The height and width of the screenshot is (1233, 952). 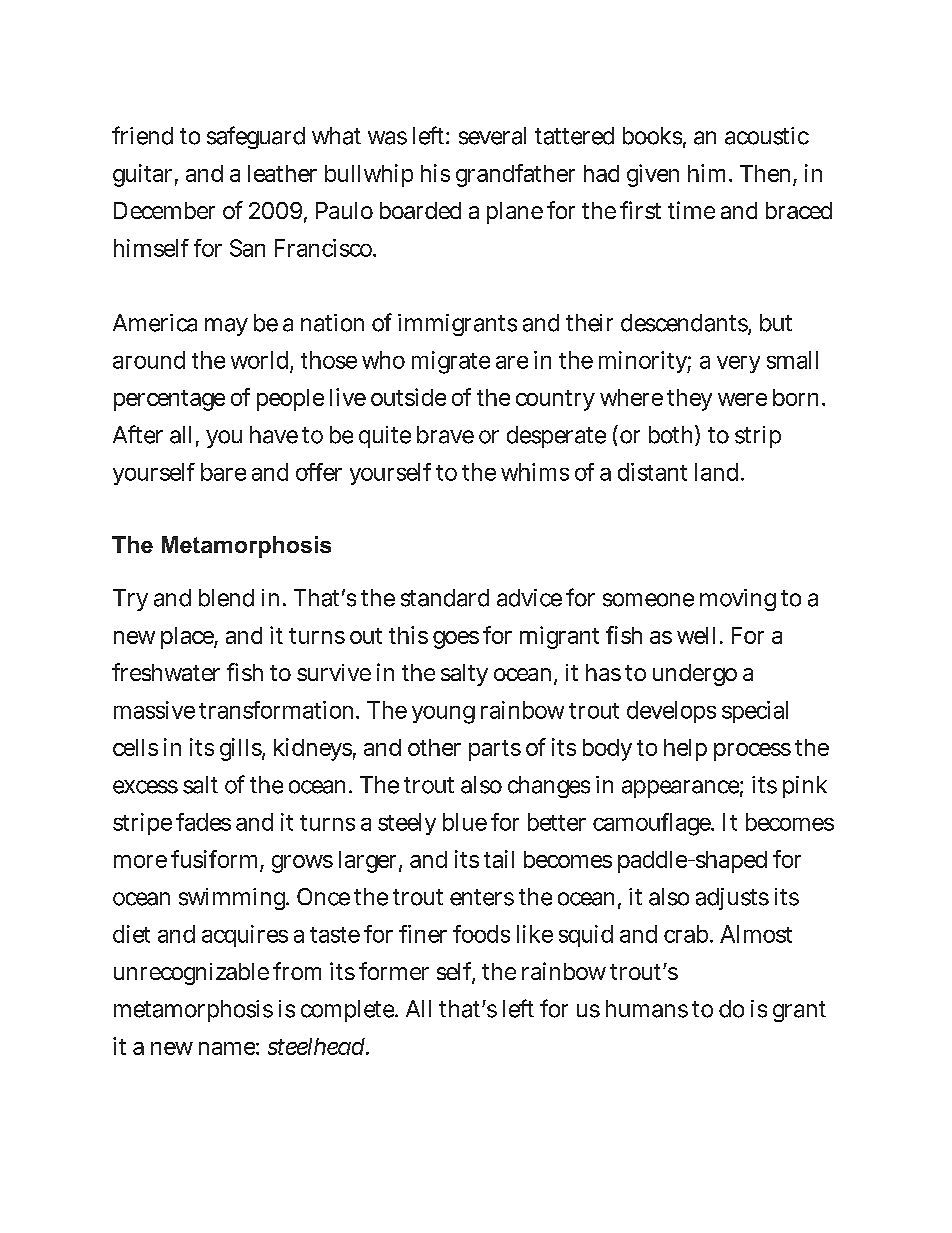 I want to click on several, so click(x=492, y=136).
